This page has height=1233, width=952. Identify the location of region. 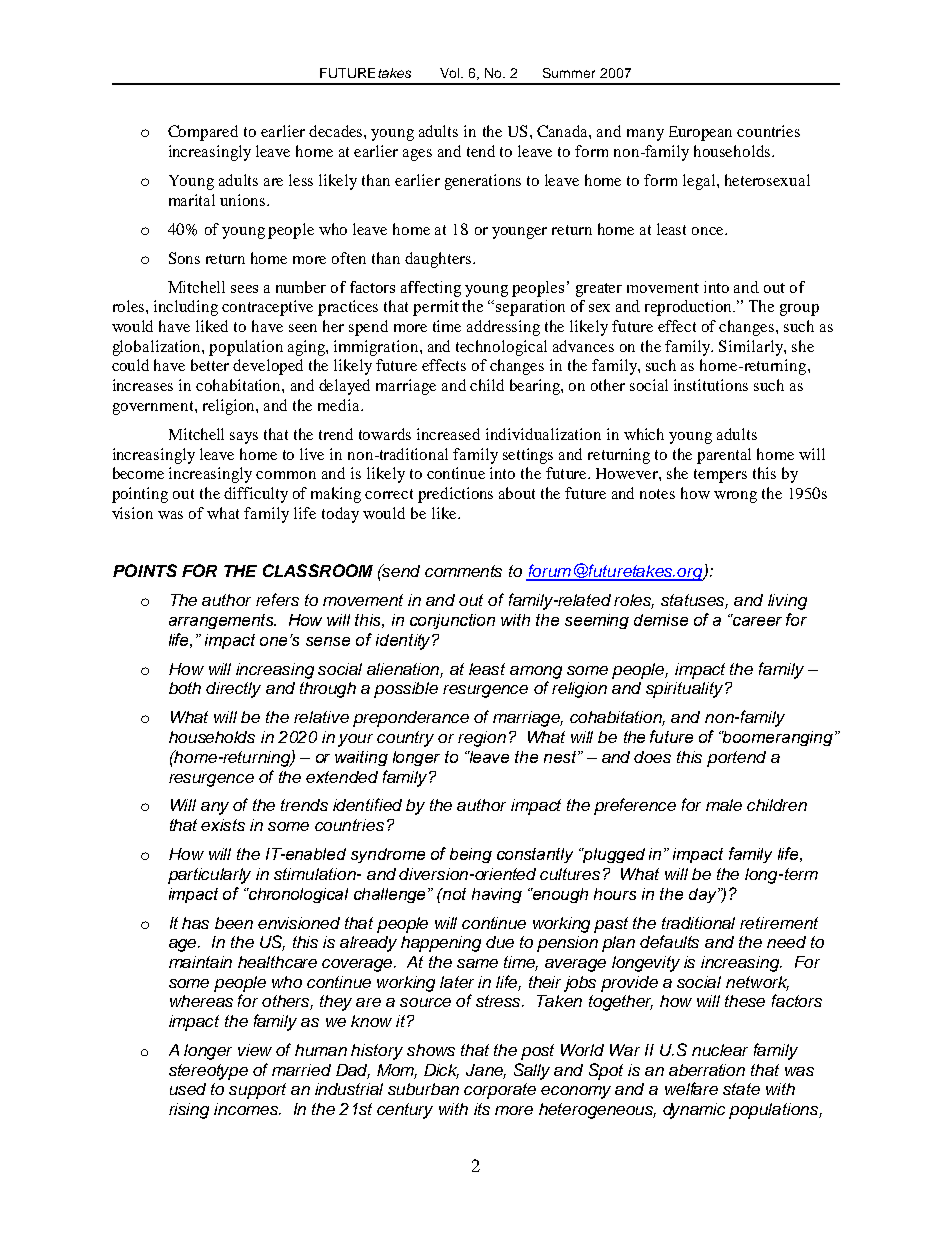
(482, 739).
